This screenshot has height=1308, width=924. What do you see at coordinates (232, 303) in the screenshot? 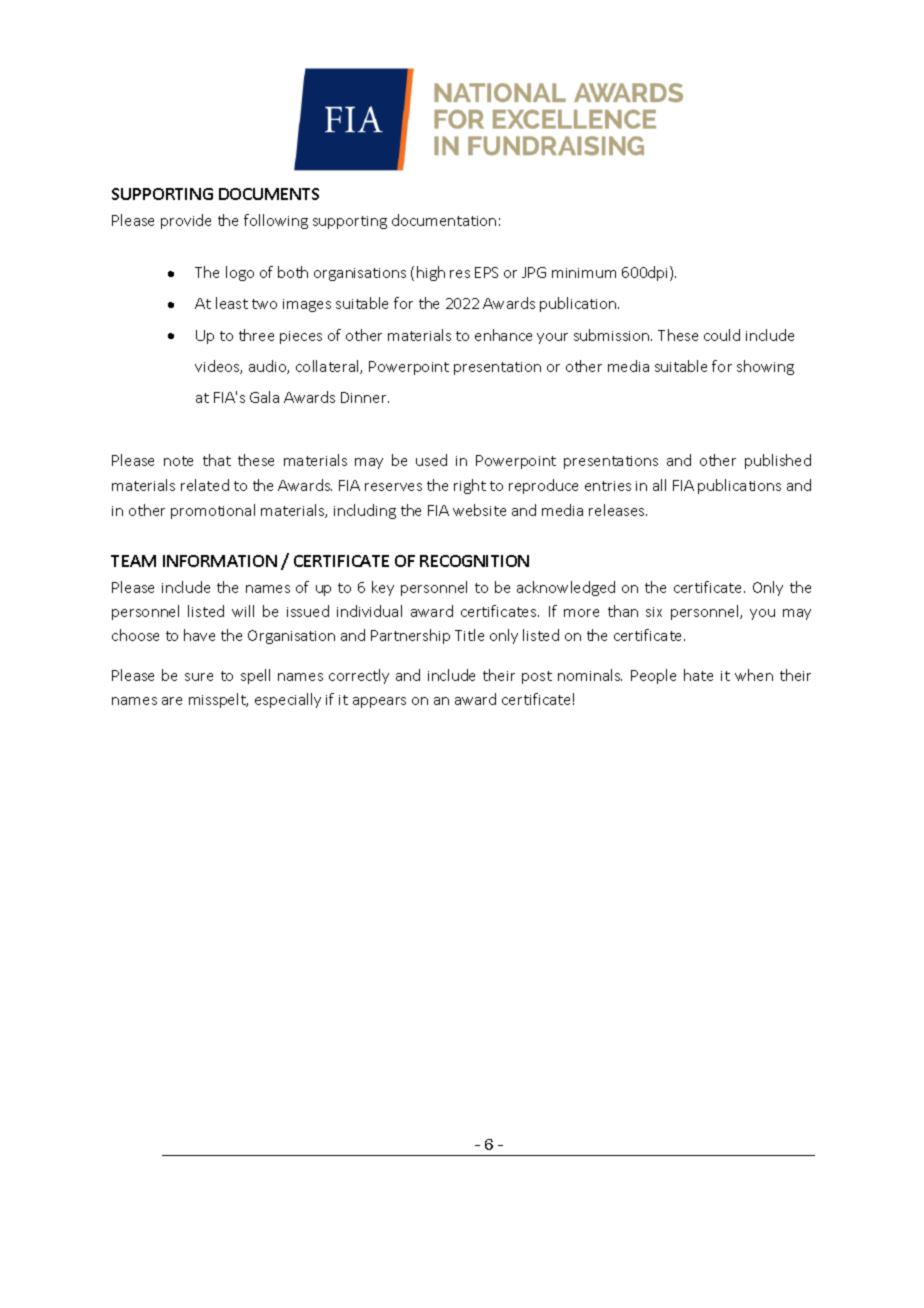
I see `least` at bounding box center [232, 303].
